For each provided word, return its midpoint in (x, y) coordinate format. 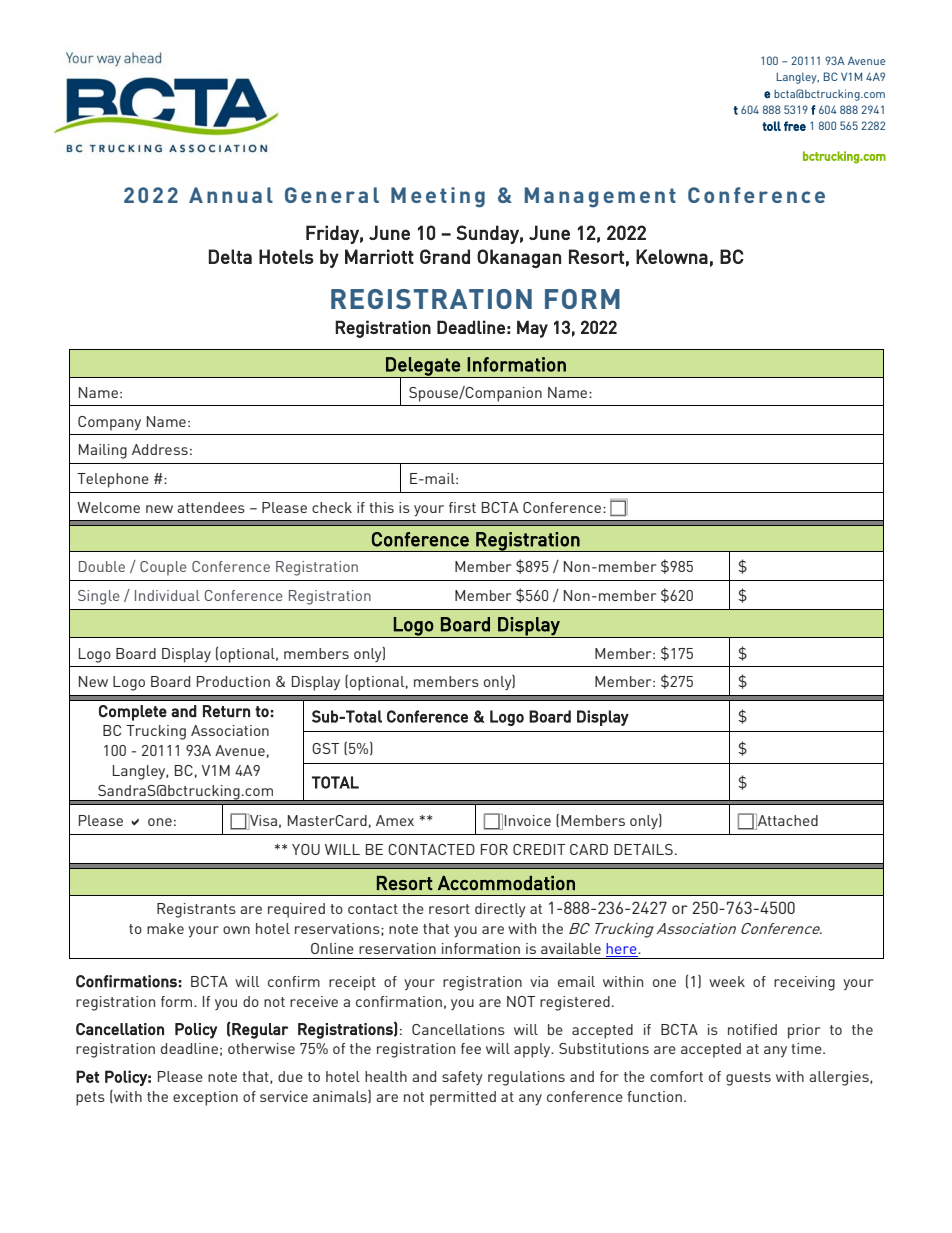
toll (771, 126)
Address (160, 449)
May (532, 329)
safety (462, 1078)
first (462, 507)
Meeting (438, 197)
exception (205, 1098)
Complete (133, 713)
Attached (786, 821)
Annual (231, 195)
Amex (395, 820)
